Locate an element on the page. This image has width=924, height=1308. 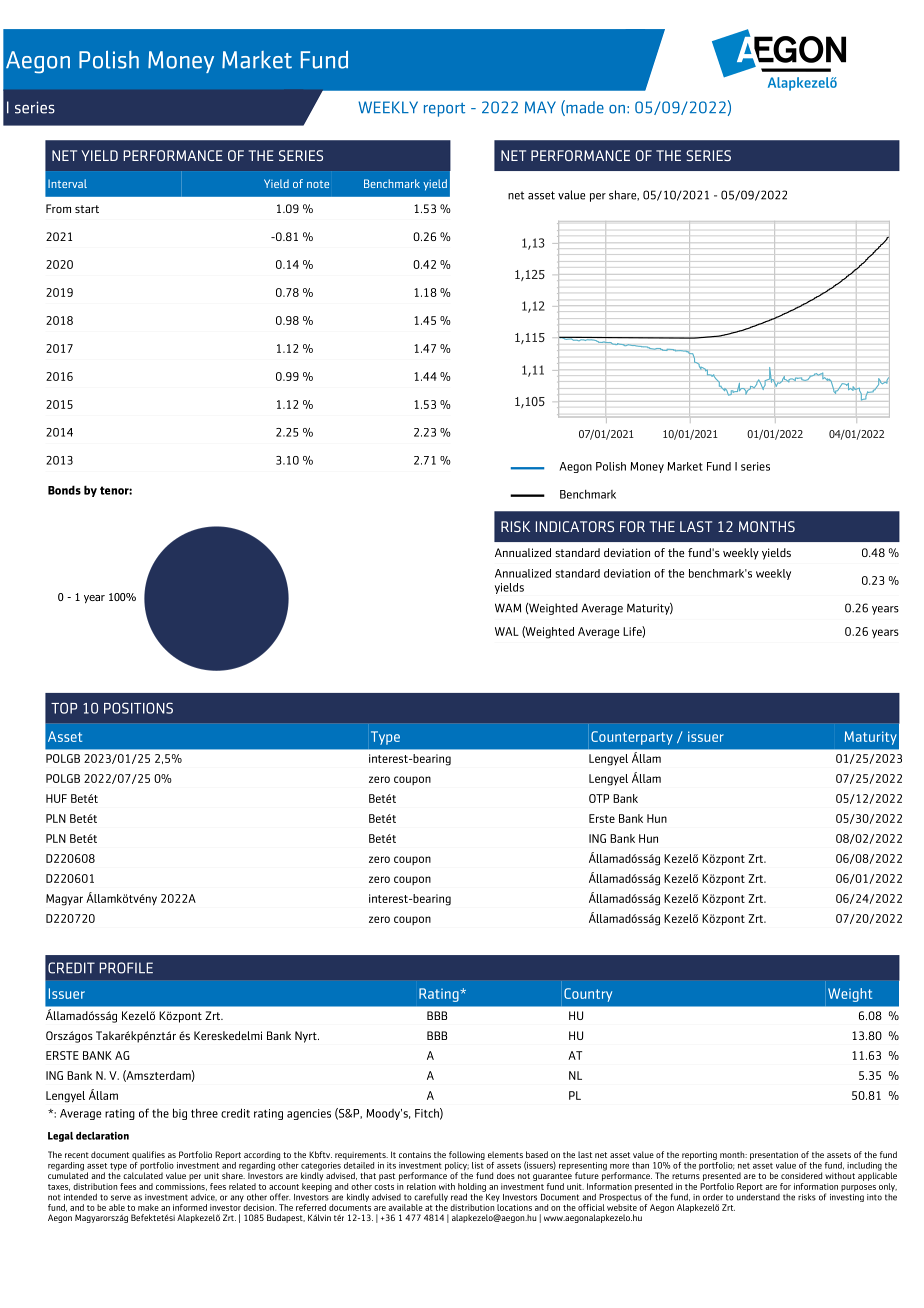
WAL is located at coordinates (507, 631).
